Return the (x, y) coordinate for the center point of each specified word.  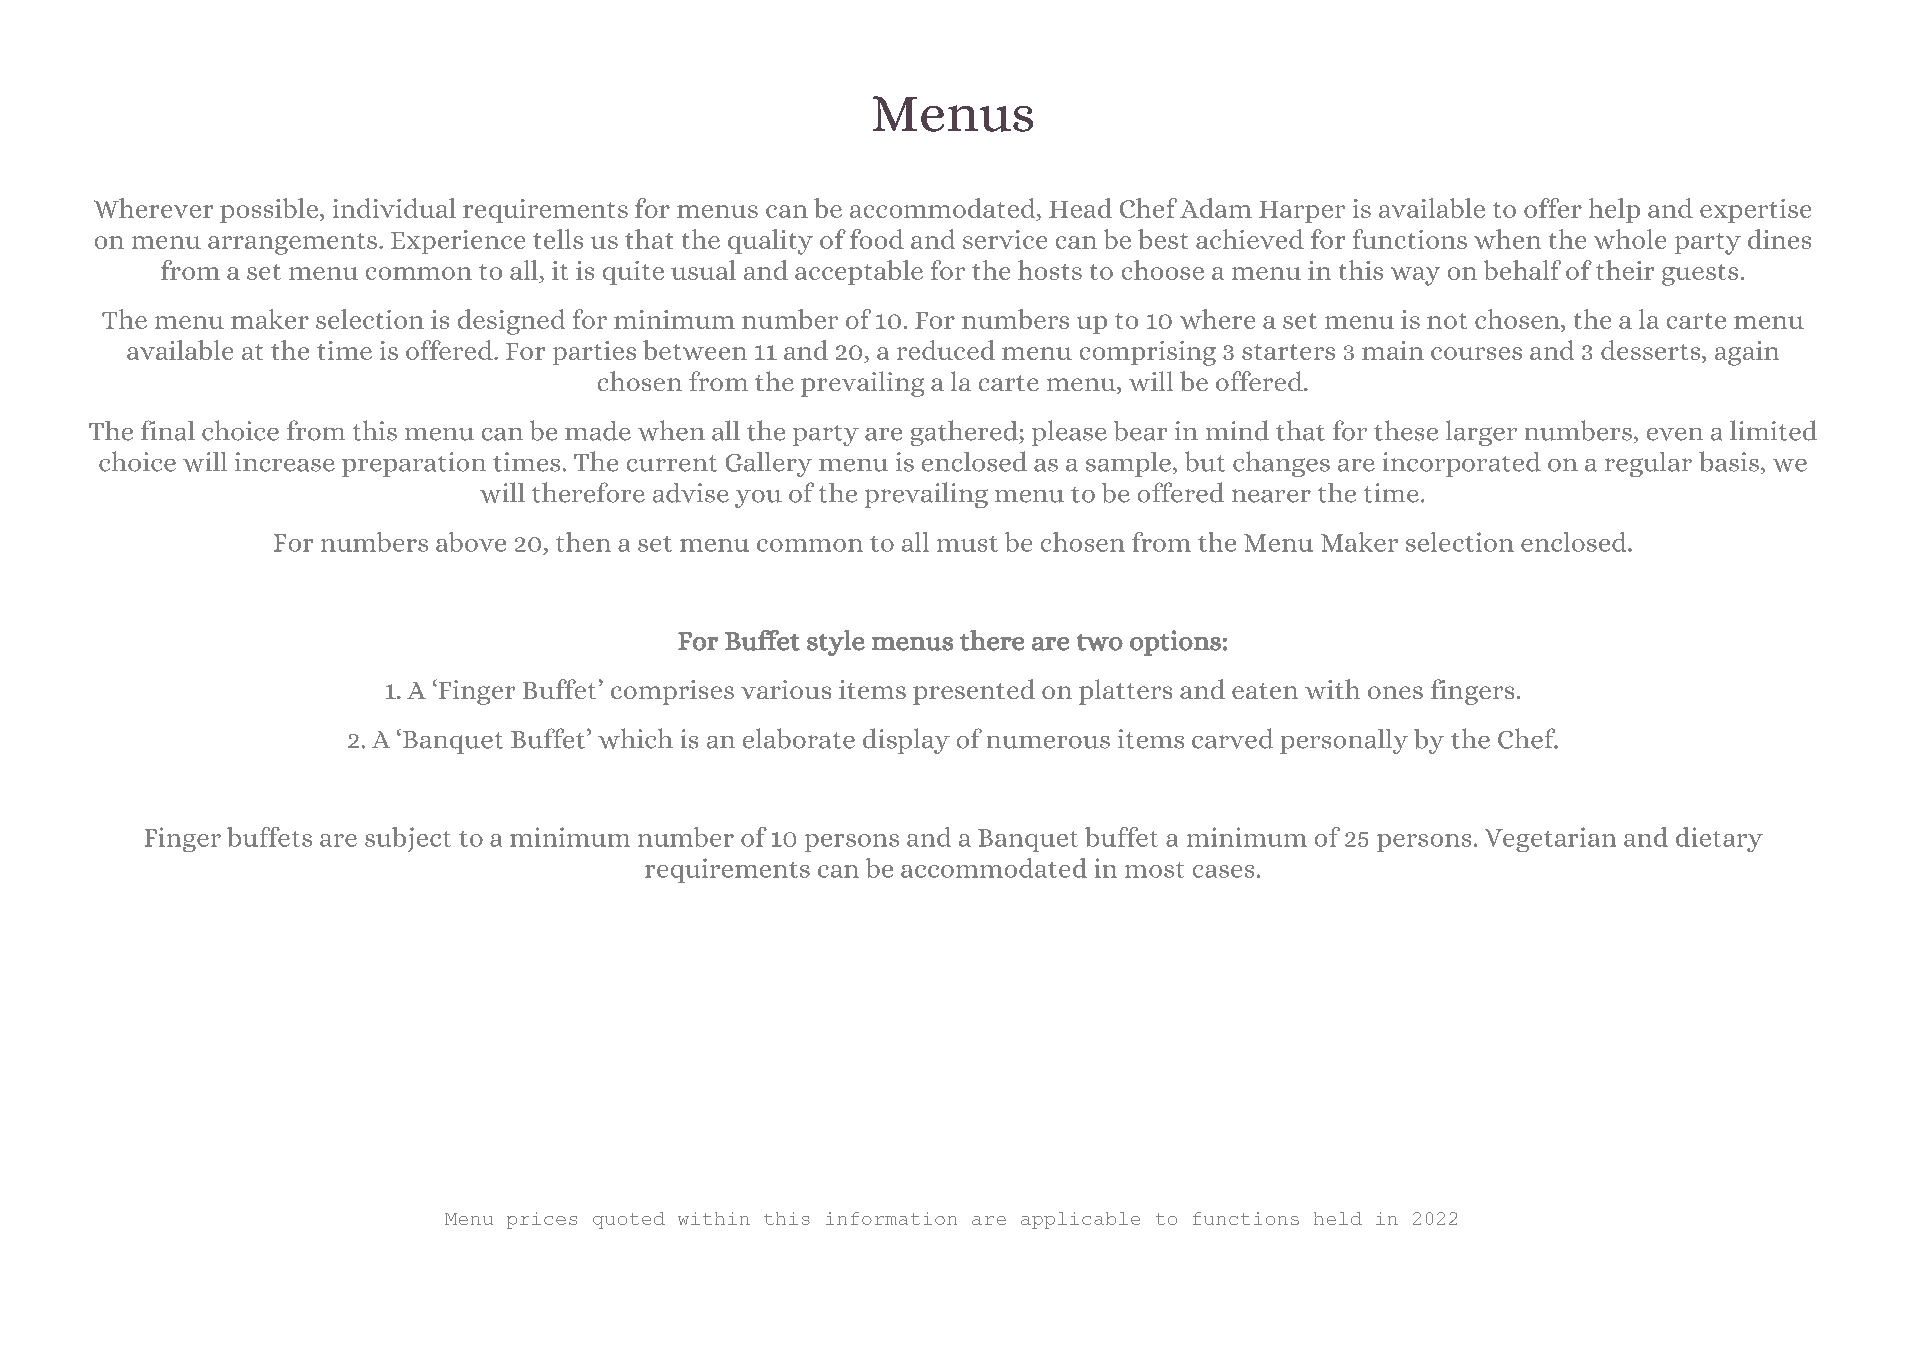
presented (974, 692)
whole (1630, 239)
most (1154, 870)
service (1005, 239)
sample (1128, 464)
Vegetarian (1550, 839)
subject (408, 839)
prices (542, 1220)
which (635, 738)
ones (1395, 692)
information (891, 1218)
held (1338, 1218)
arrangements (292, 244)
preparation (414, 464)
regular (1648, 464)
